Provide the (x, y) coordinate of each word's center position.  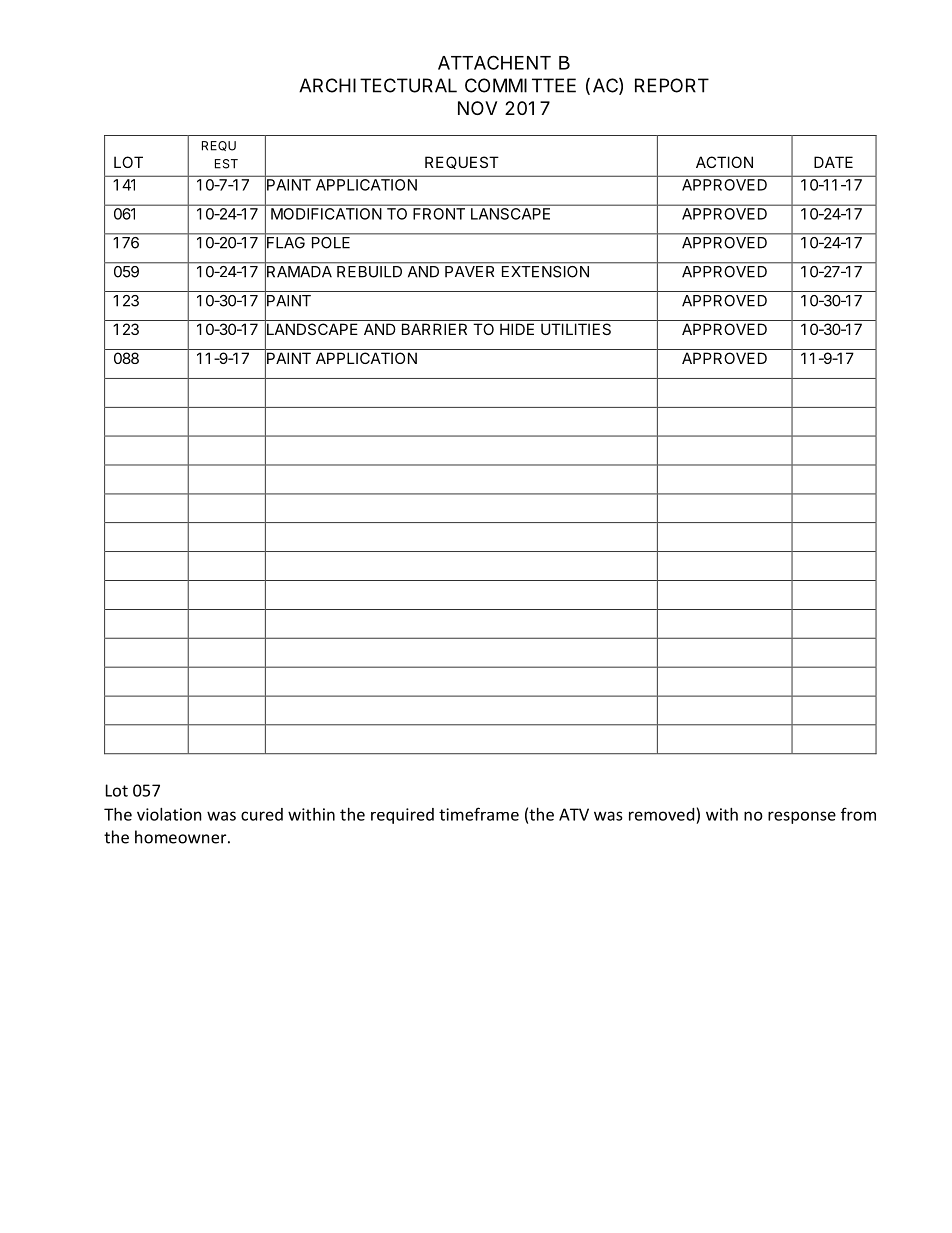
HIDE (517, 329)
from (858, 814)
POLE (331, 241)
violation (169, 814)
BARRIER (434, 329)
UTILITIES (576, 329)
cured (262, 814)
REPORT (672, 85)
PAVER (469, 271)
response (802, 817)
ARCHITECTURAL (378, 85)
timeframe (479, 814)
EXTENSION (545, 270)
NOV (477, 108)
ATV (574, 814)
